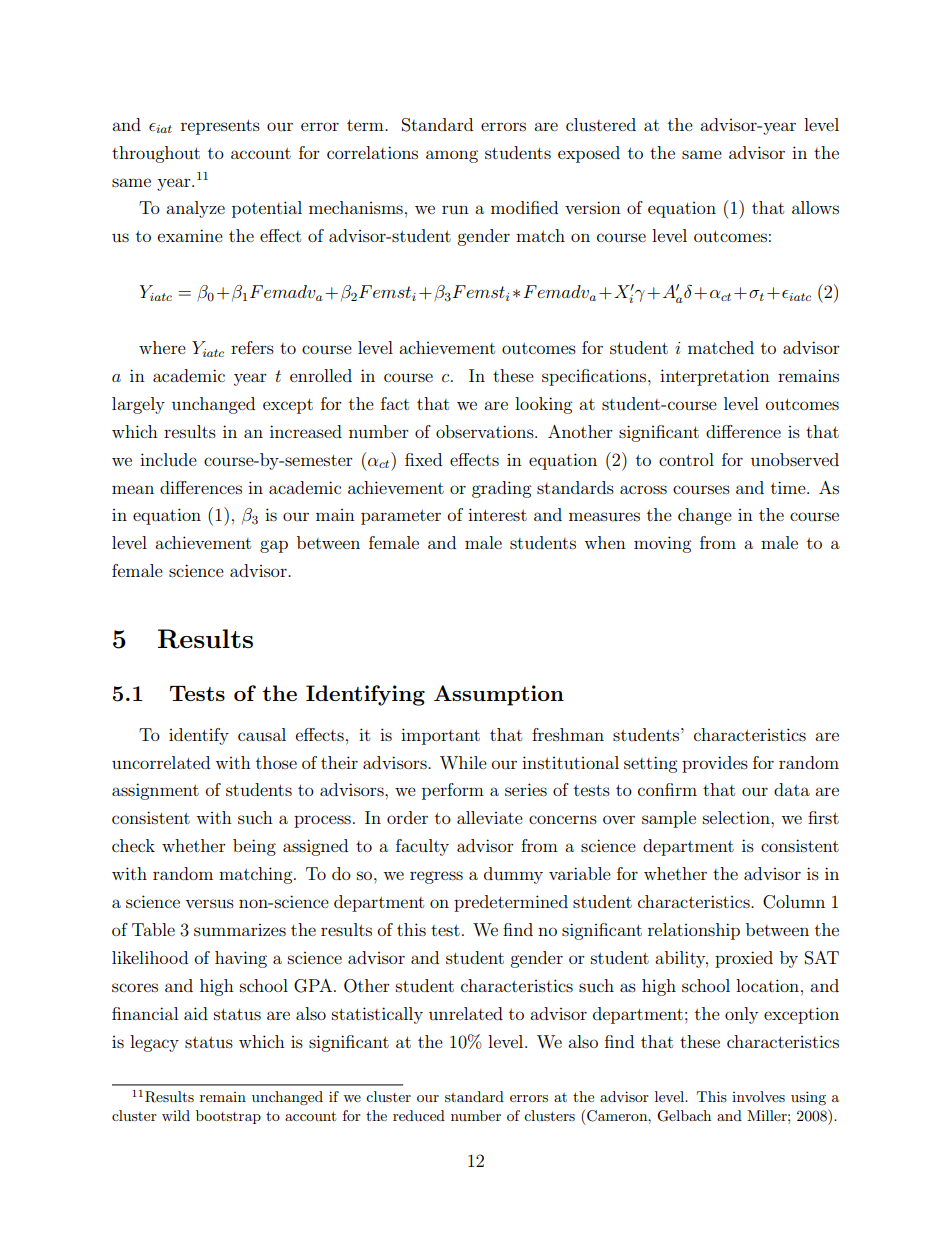  Describe the element at coordinates (228, 1117) in the document. I see `bootstrap` at that location.
